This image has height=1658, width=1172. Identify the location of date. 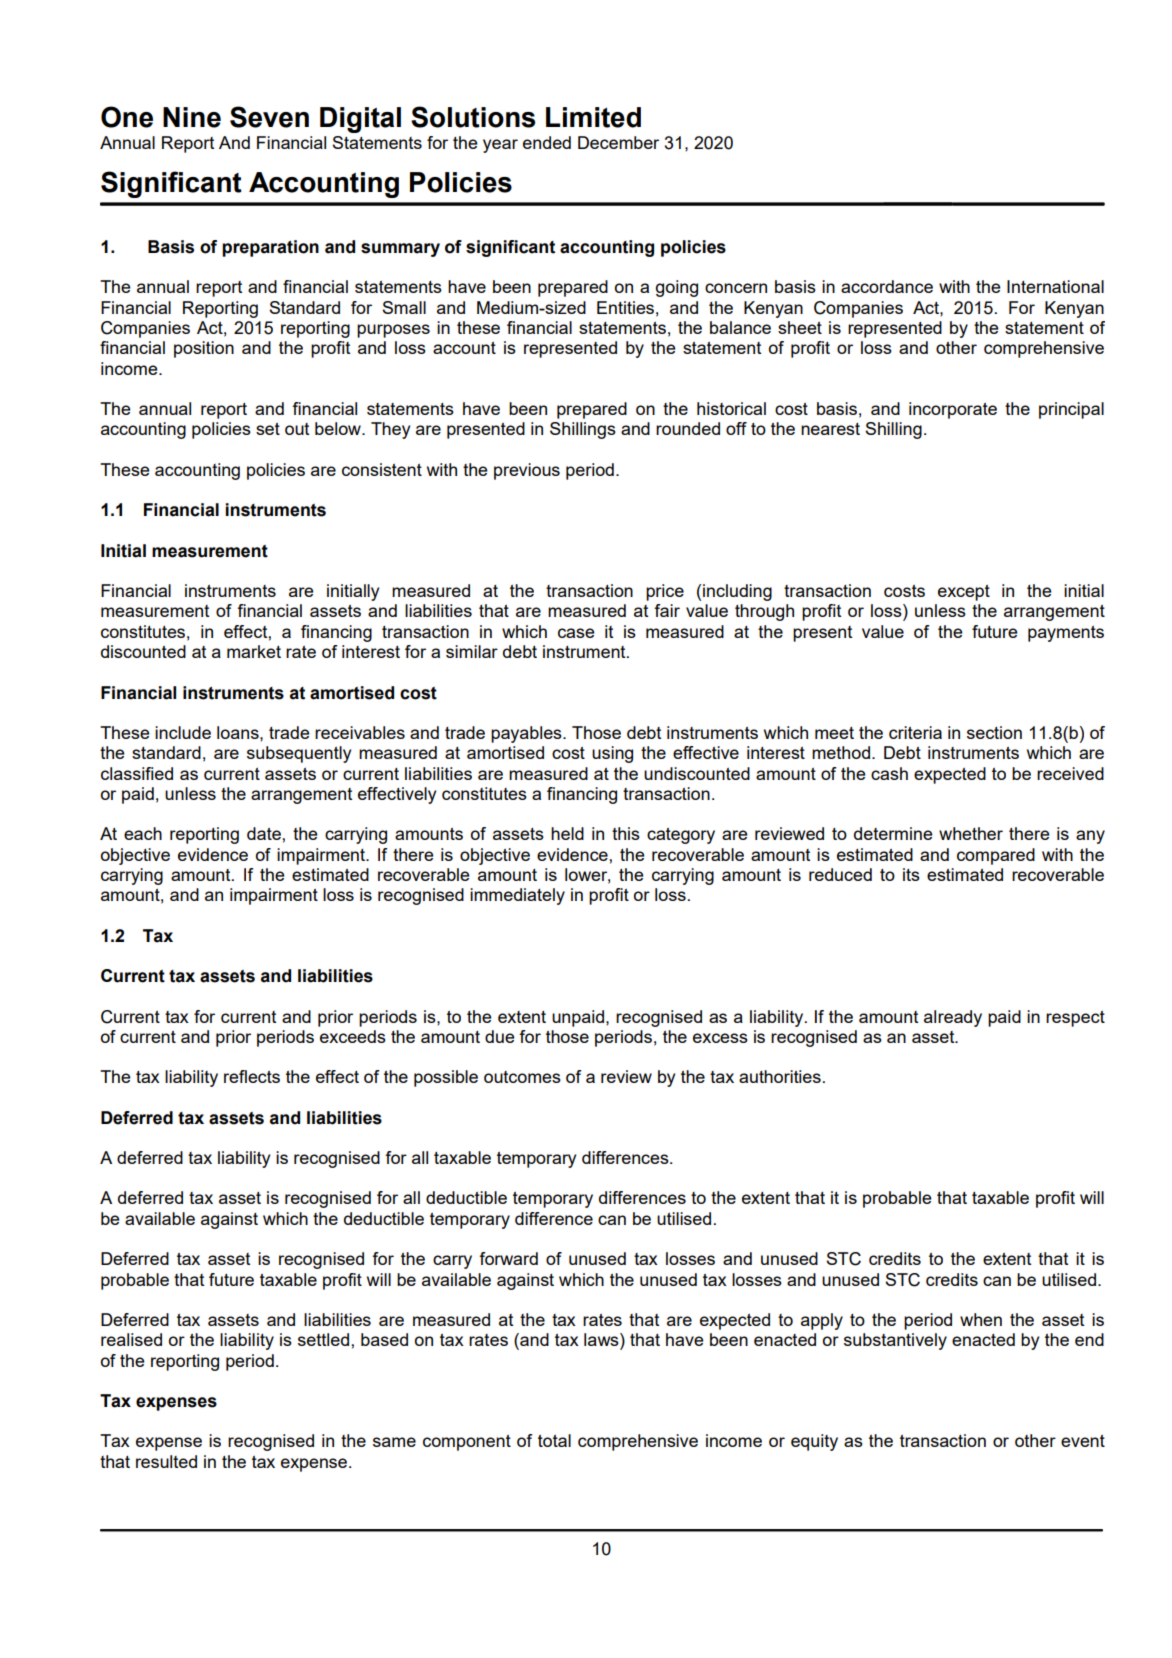
(265, 833).
